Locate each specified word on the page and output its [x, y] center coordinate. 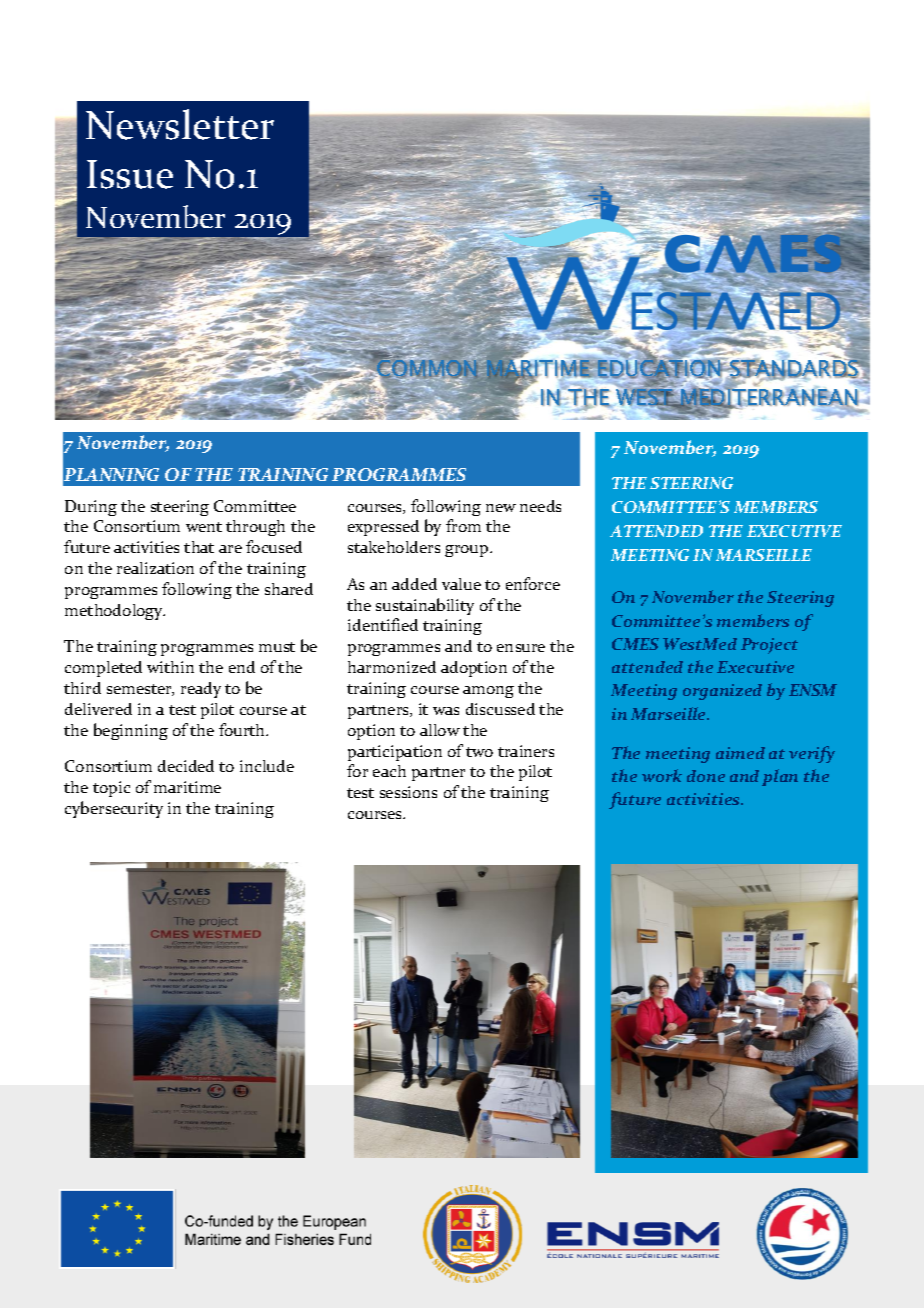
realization [155, 568]
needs [540, 506]
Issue [130, 174]
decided [186, 766]
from [463, 525]
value [461, 584]
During [91, 508]
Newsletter [180, 124]
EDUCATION [659, 368]
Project [769, 646]
